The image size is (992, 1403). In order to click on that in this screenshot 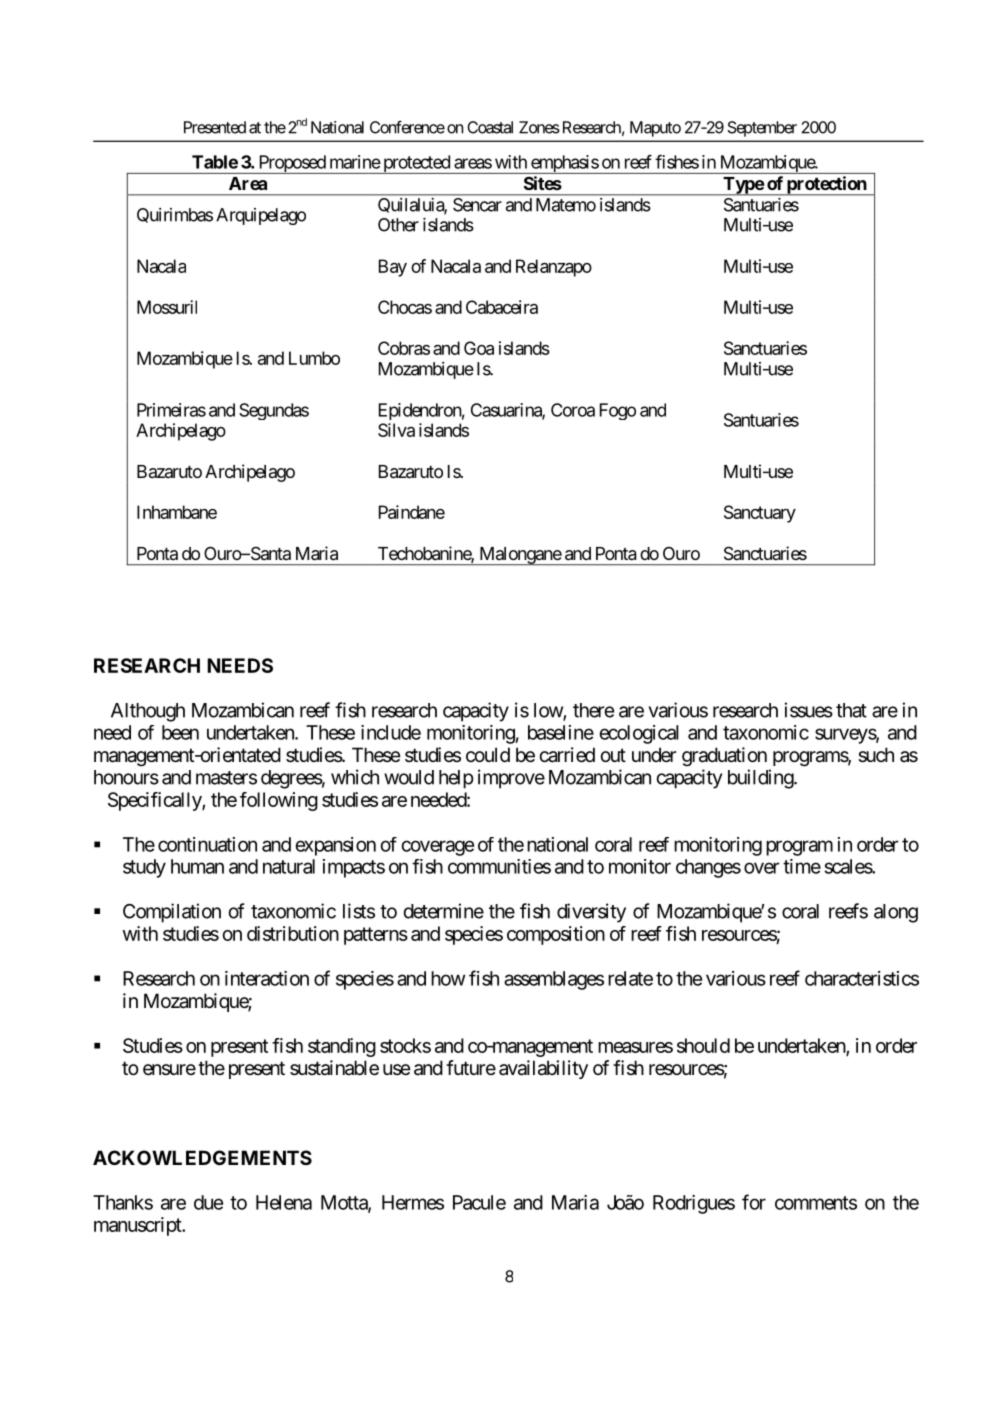, I will do `click(851, 710)`.
